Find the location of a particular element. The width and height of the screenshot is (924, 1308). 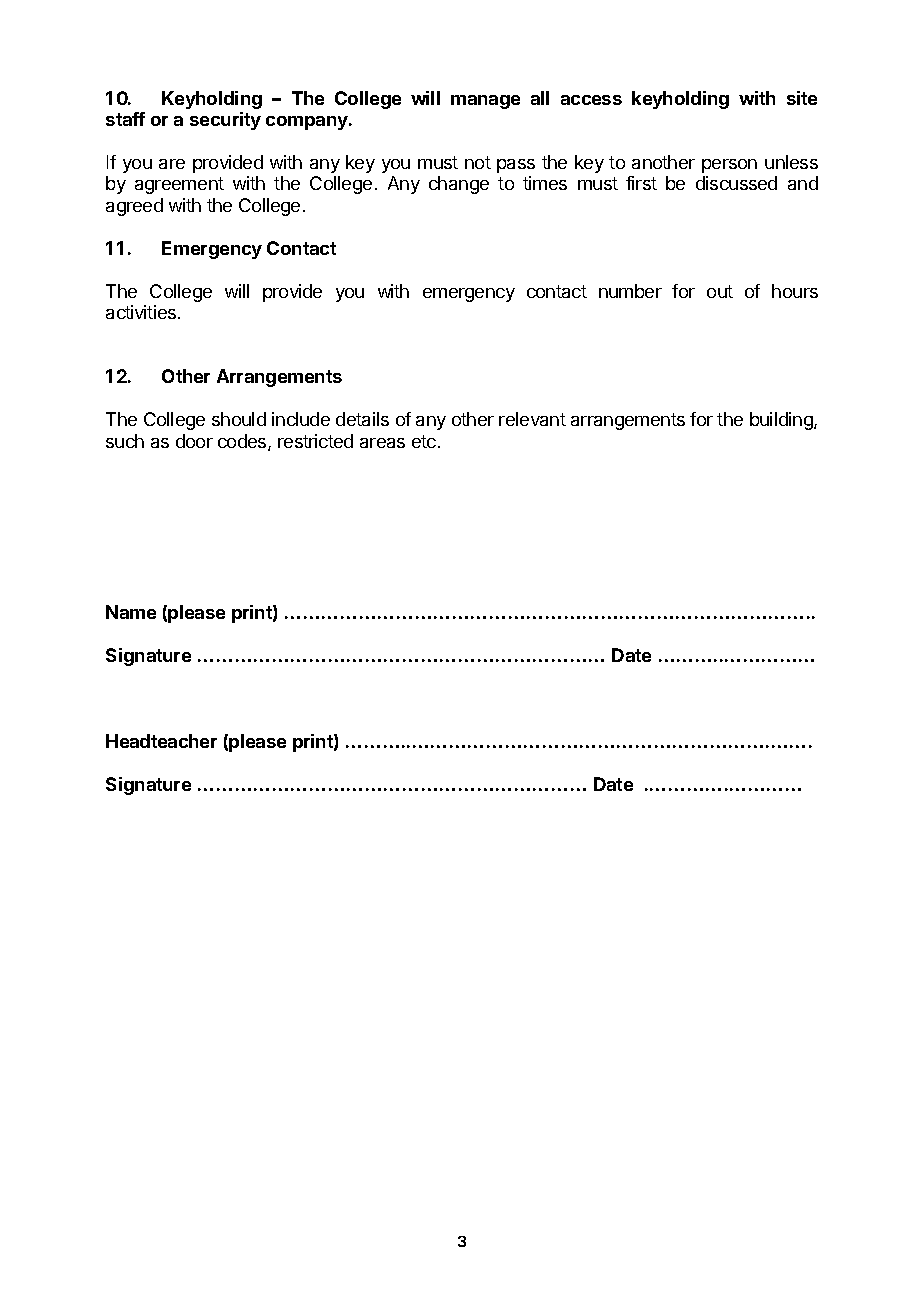

security is located at coordinates (225, 121).
